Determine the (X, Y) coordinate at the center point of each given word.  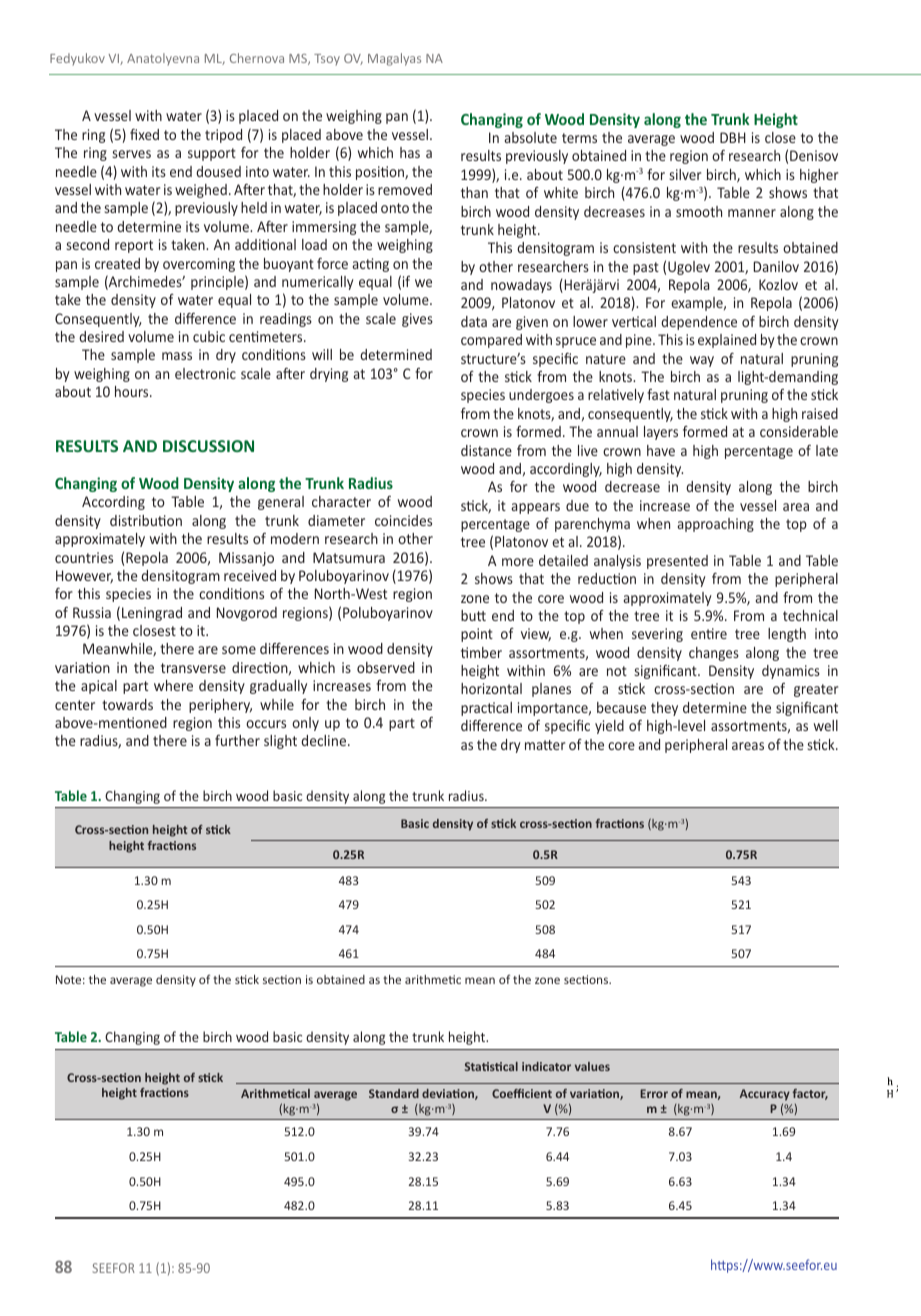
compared (491, 341)
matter (545, 745)
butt (473, 615)
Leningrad (152, 614)
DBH (733, 137)
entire (709, 633)
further (237, 740)
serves (132, 154)
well (826, 725)
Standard (394, 1093)
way (702, 361)
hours (133, 391)
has (410, 152)
